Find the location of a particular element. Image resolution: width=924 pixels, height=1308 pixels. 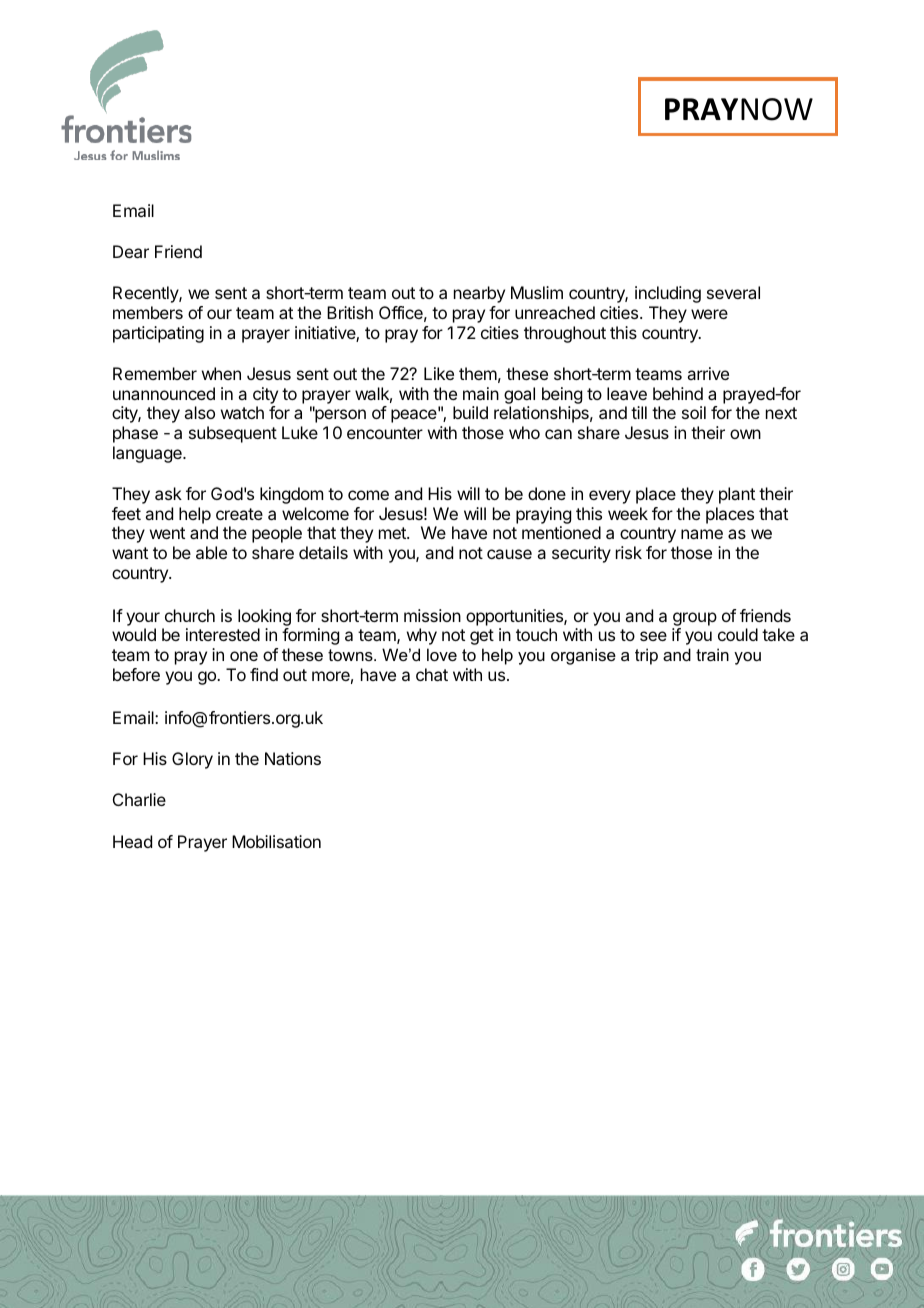

encounter is located at coordinates (385, 433).
